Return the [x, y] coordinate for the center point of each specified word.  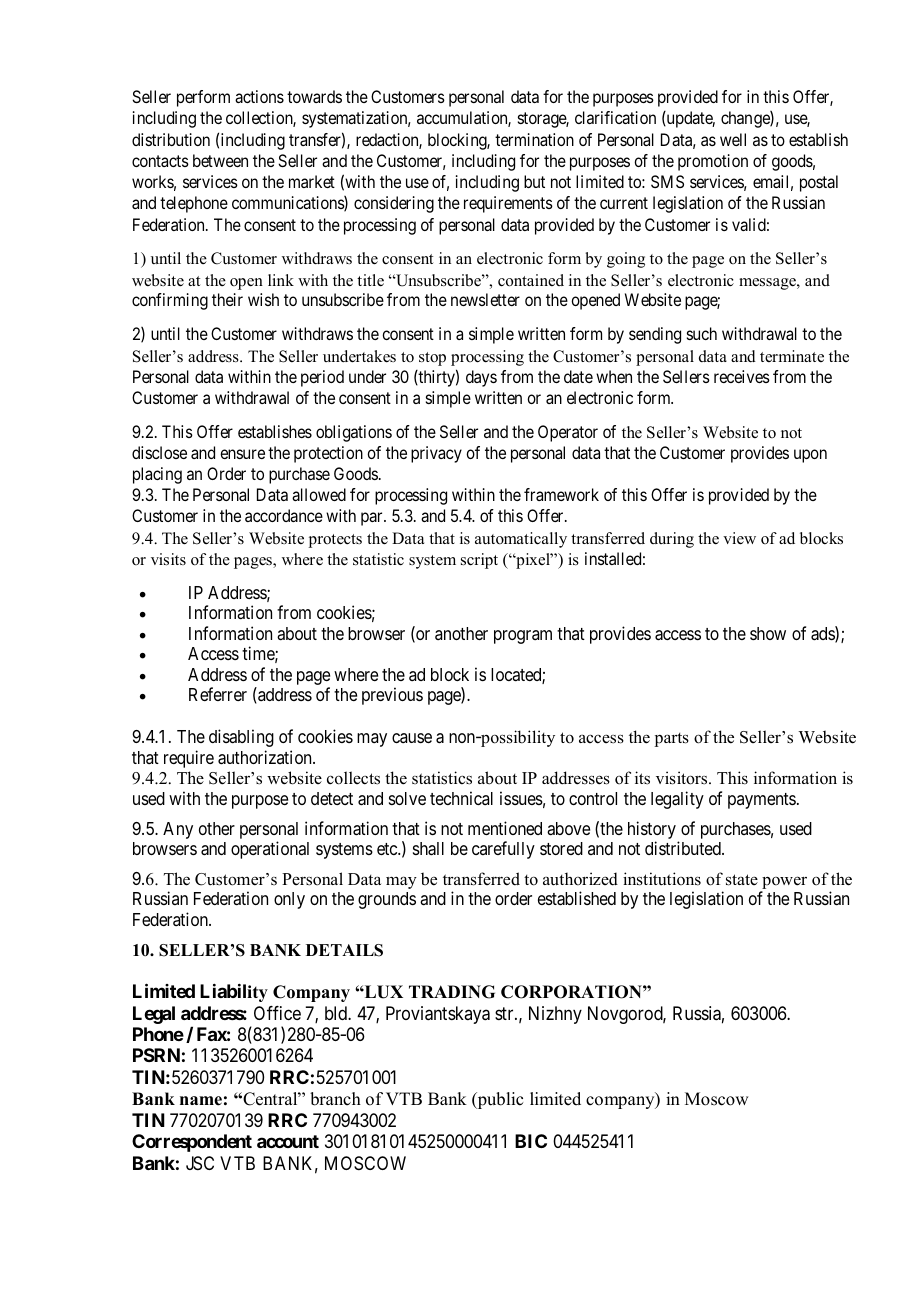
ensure [242, 454]
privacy [436, 454]
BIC [531, 1141]
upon [810, 456]
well [733, 139]
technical [461, 798]
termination [534, 139]
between [220, 160]
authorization [266, 757]
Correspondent [192, 1143]
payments [762, 801]
